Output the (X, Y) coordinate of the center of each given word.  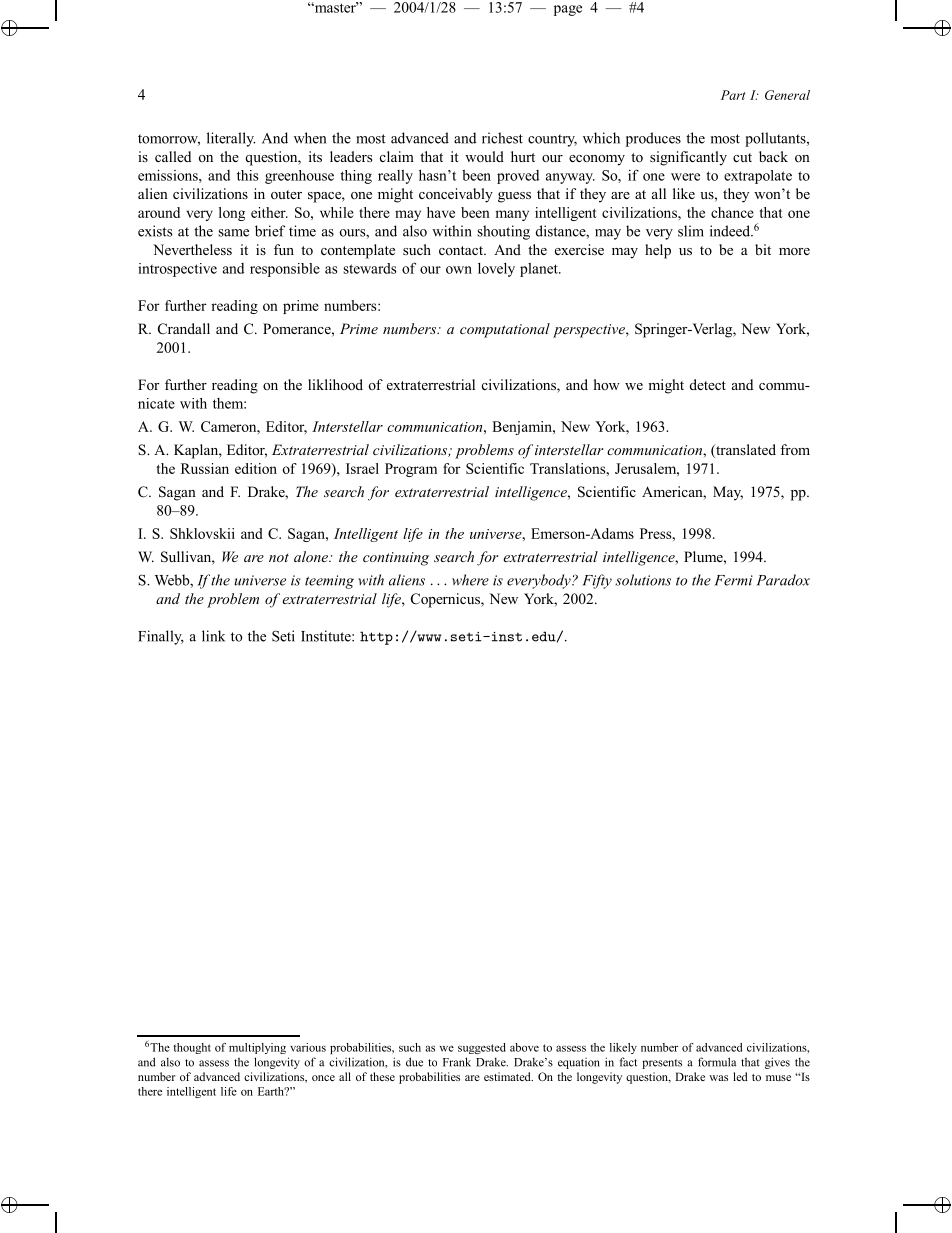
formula (717, 1062)
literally (231, 139)
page (568, 10)
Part (733, 95)
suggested (482, 1048)
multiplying (257, 1048)
